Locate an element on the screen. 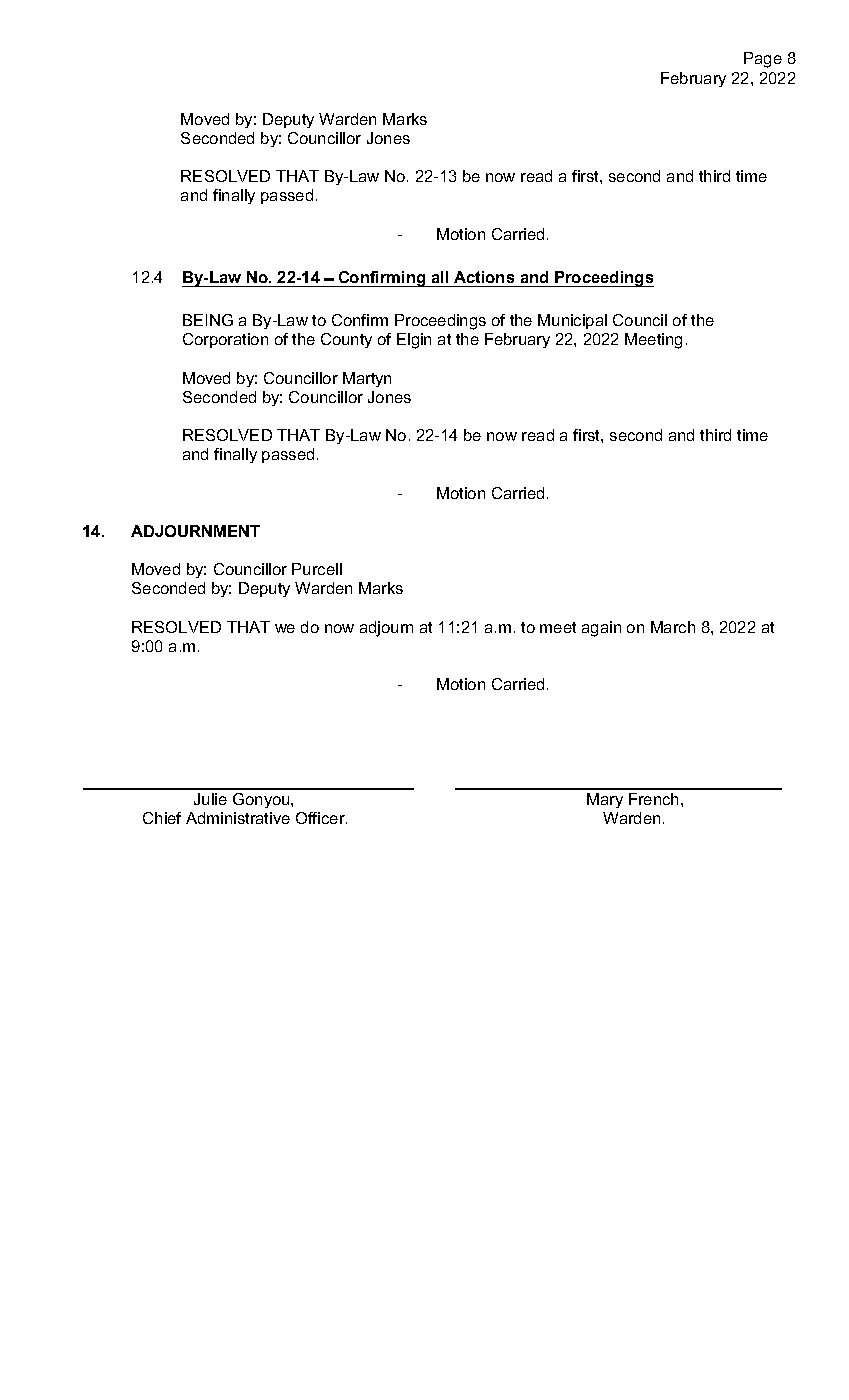  Corporation is located at coordinates (225, 340).
